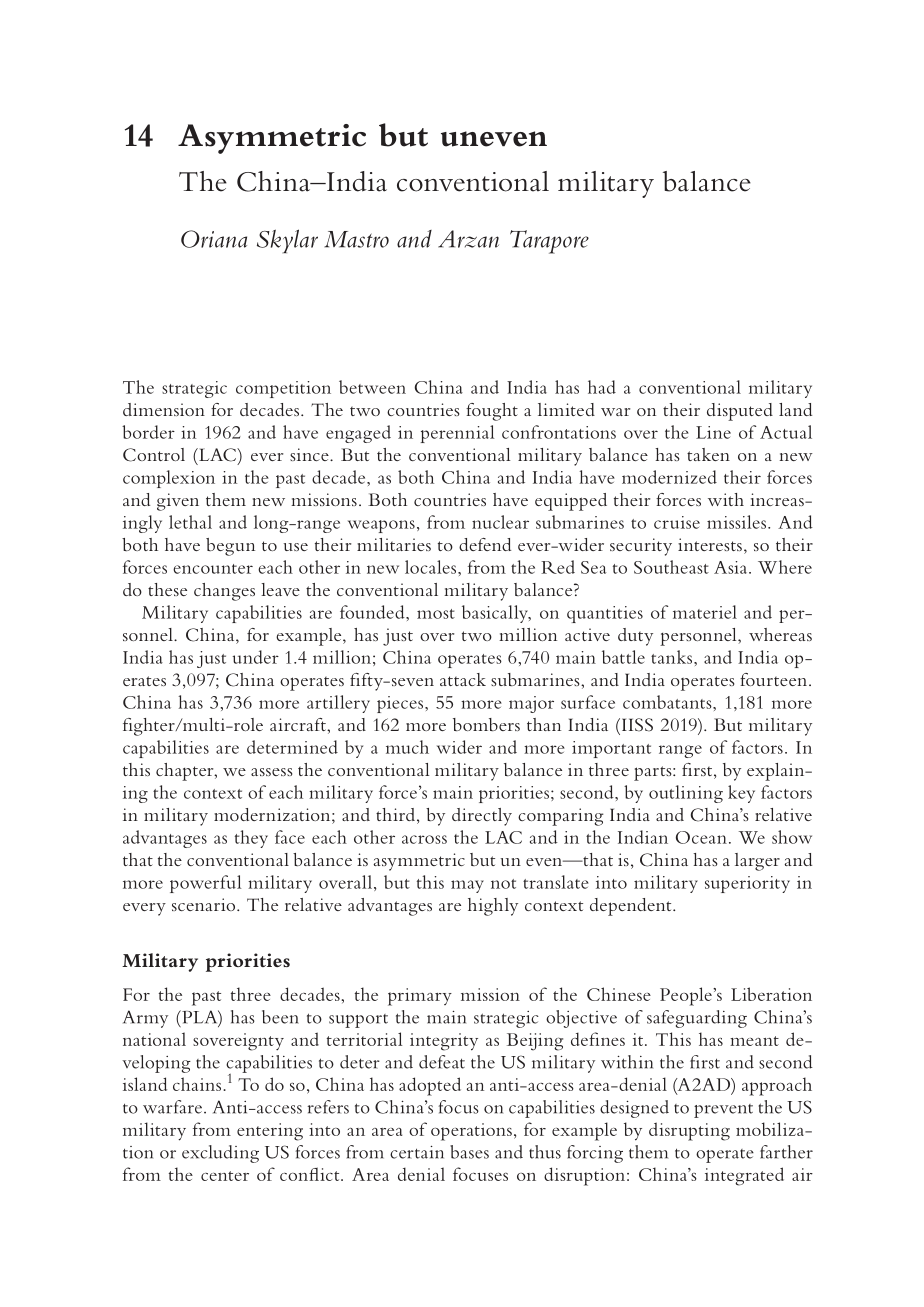  What do you see at coordinates (602, 387) in the document?
I see `had` at bounding box center [602, 387].
